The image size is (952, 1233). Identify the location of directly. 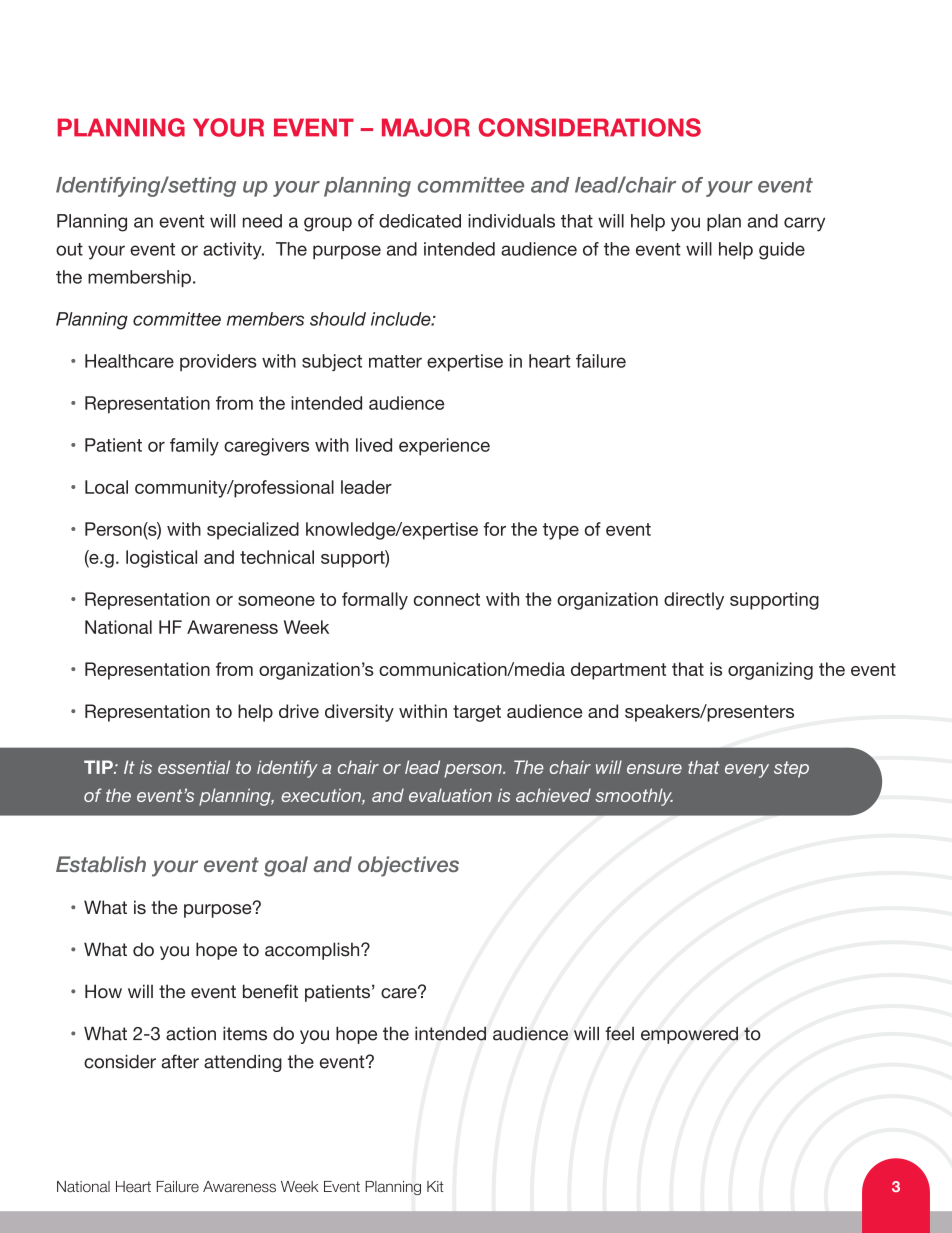
(694, 601).
